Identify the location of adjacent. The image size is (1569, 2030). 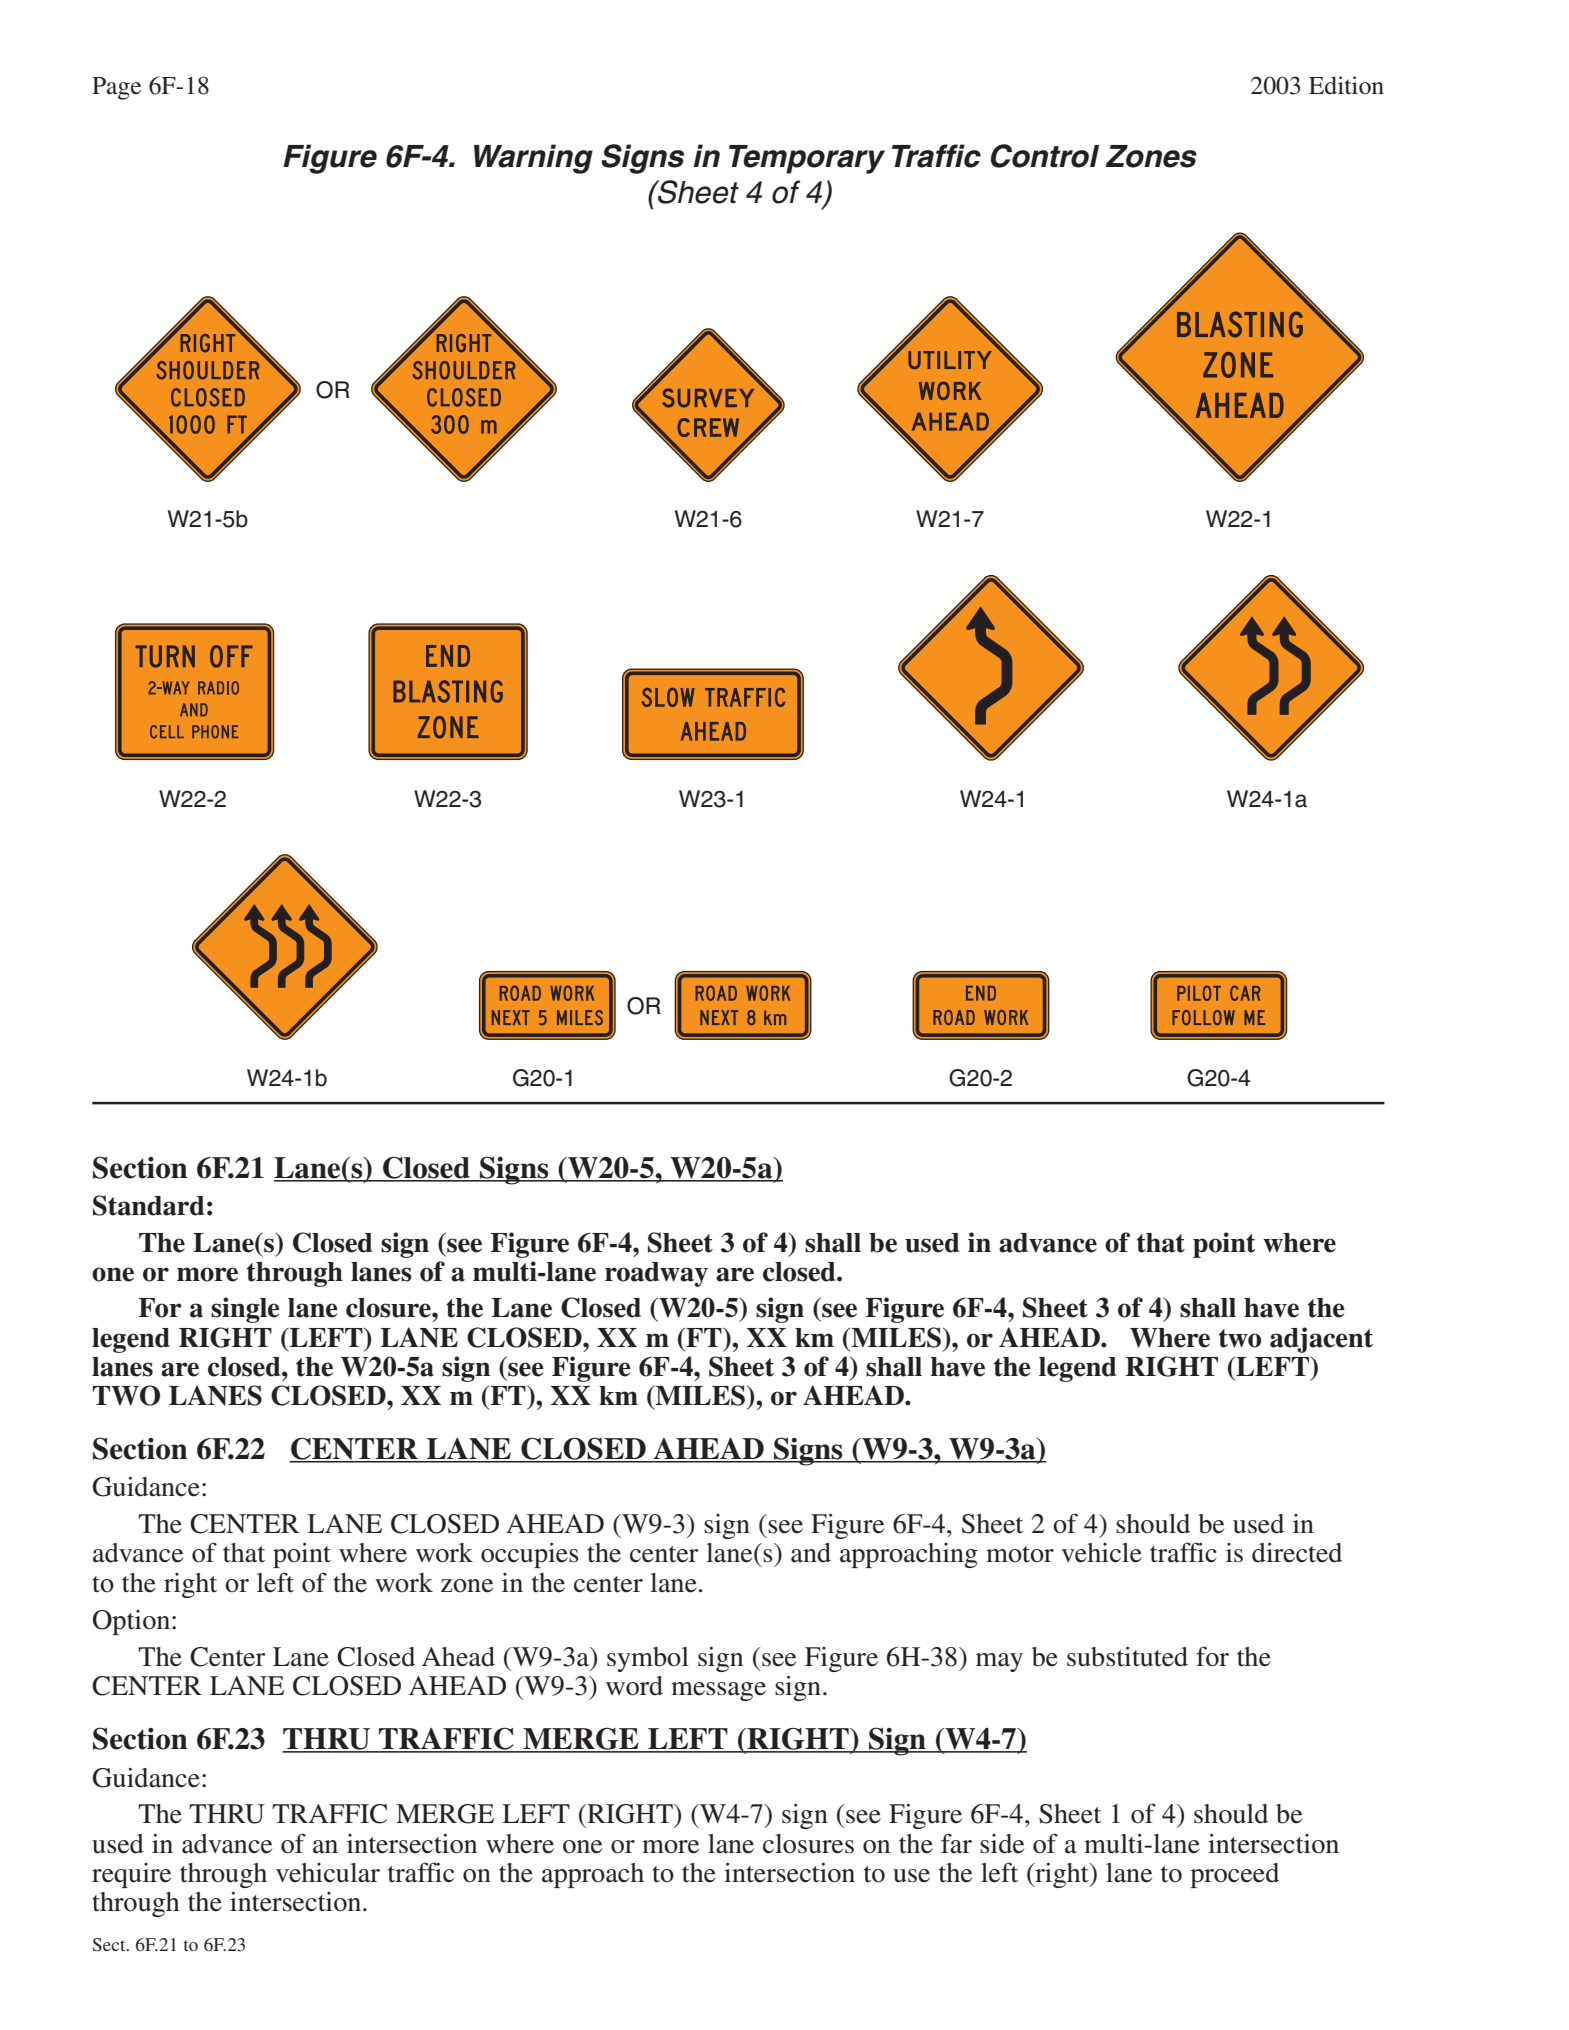
(1321, 1340).
